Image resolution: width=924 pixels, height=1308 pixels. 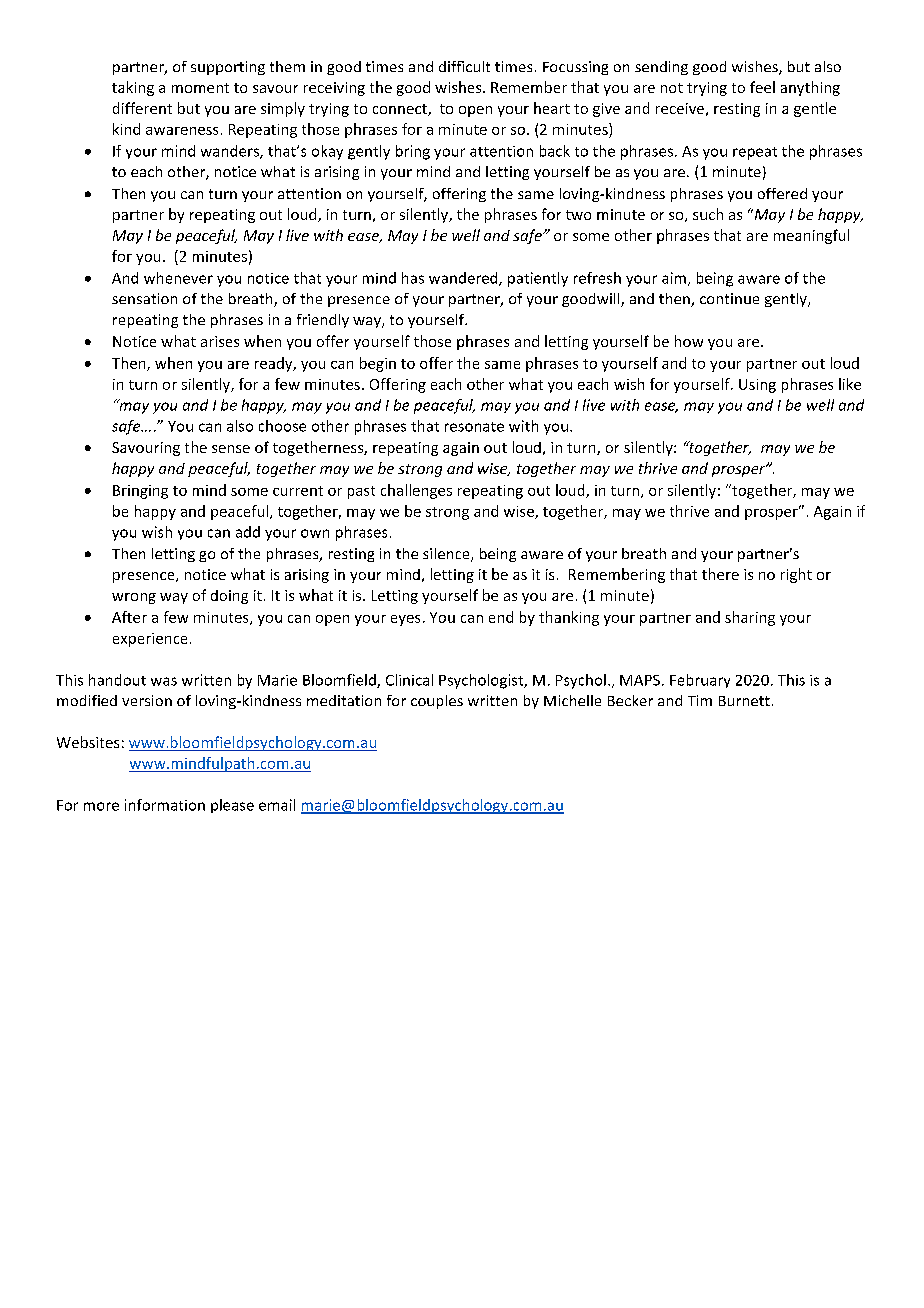 What do you see at coordinates (165, 805) in the image?
I see `information` at bounding box center [165, 805].
